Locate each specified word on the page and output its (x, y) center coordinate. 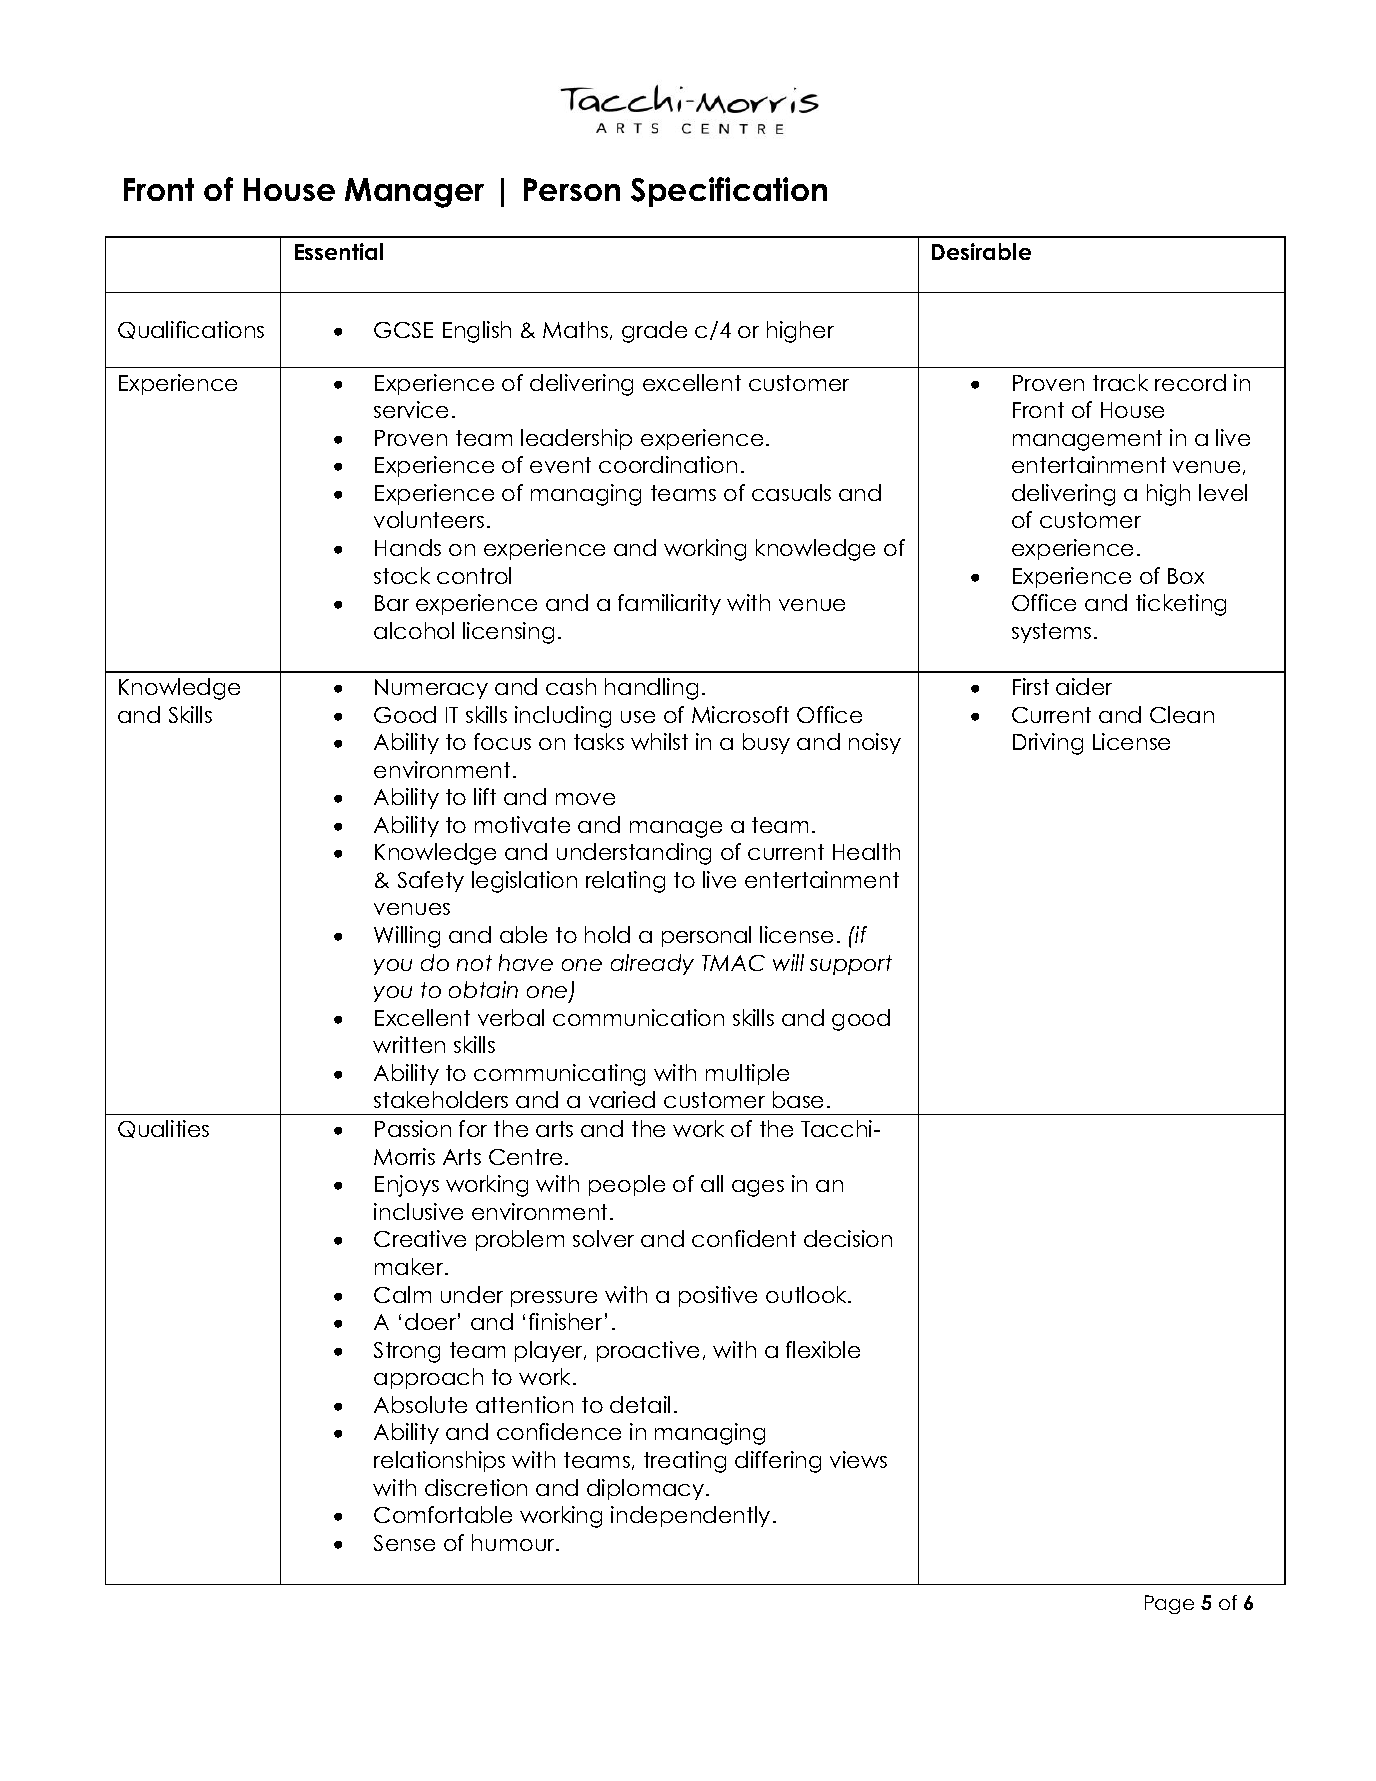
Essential (339, 251)
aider (1084, 686)
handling (651, 689)
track (1120, 382)
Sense (404, 1543)
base (798, 1099)
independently (690, 1516)
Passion (413, 1128)
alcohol (414, 630)
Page (1169, 1604)
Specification (729, 192)
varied (622, 1099)
